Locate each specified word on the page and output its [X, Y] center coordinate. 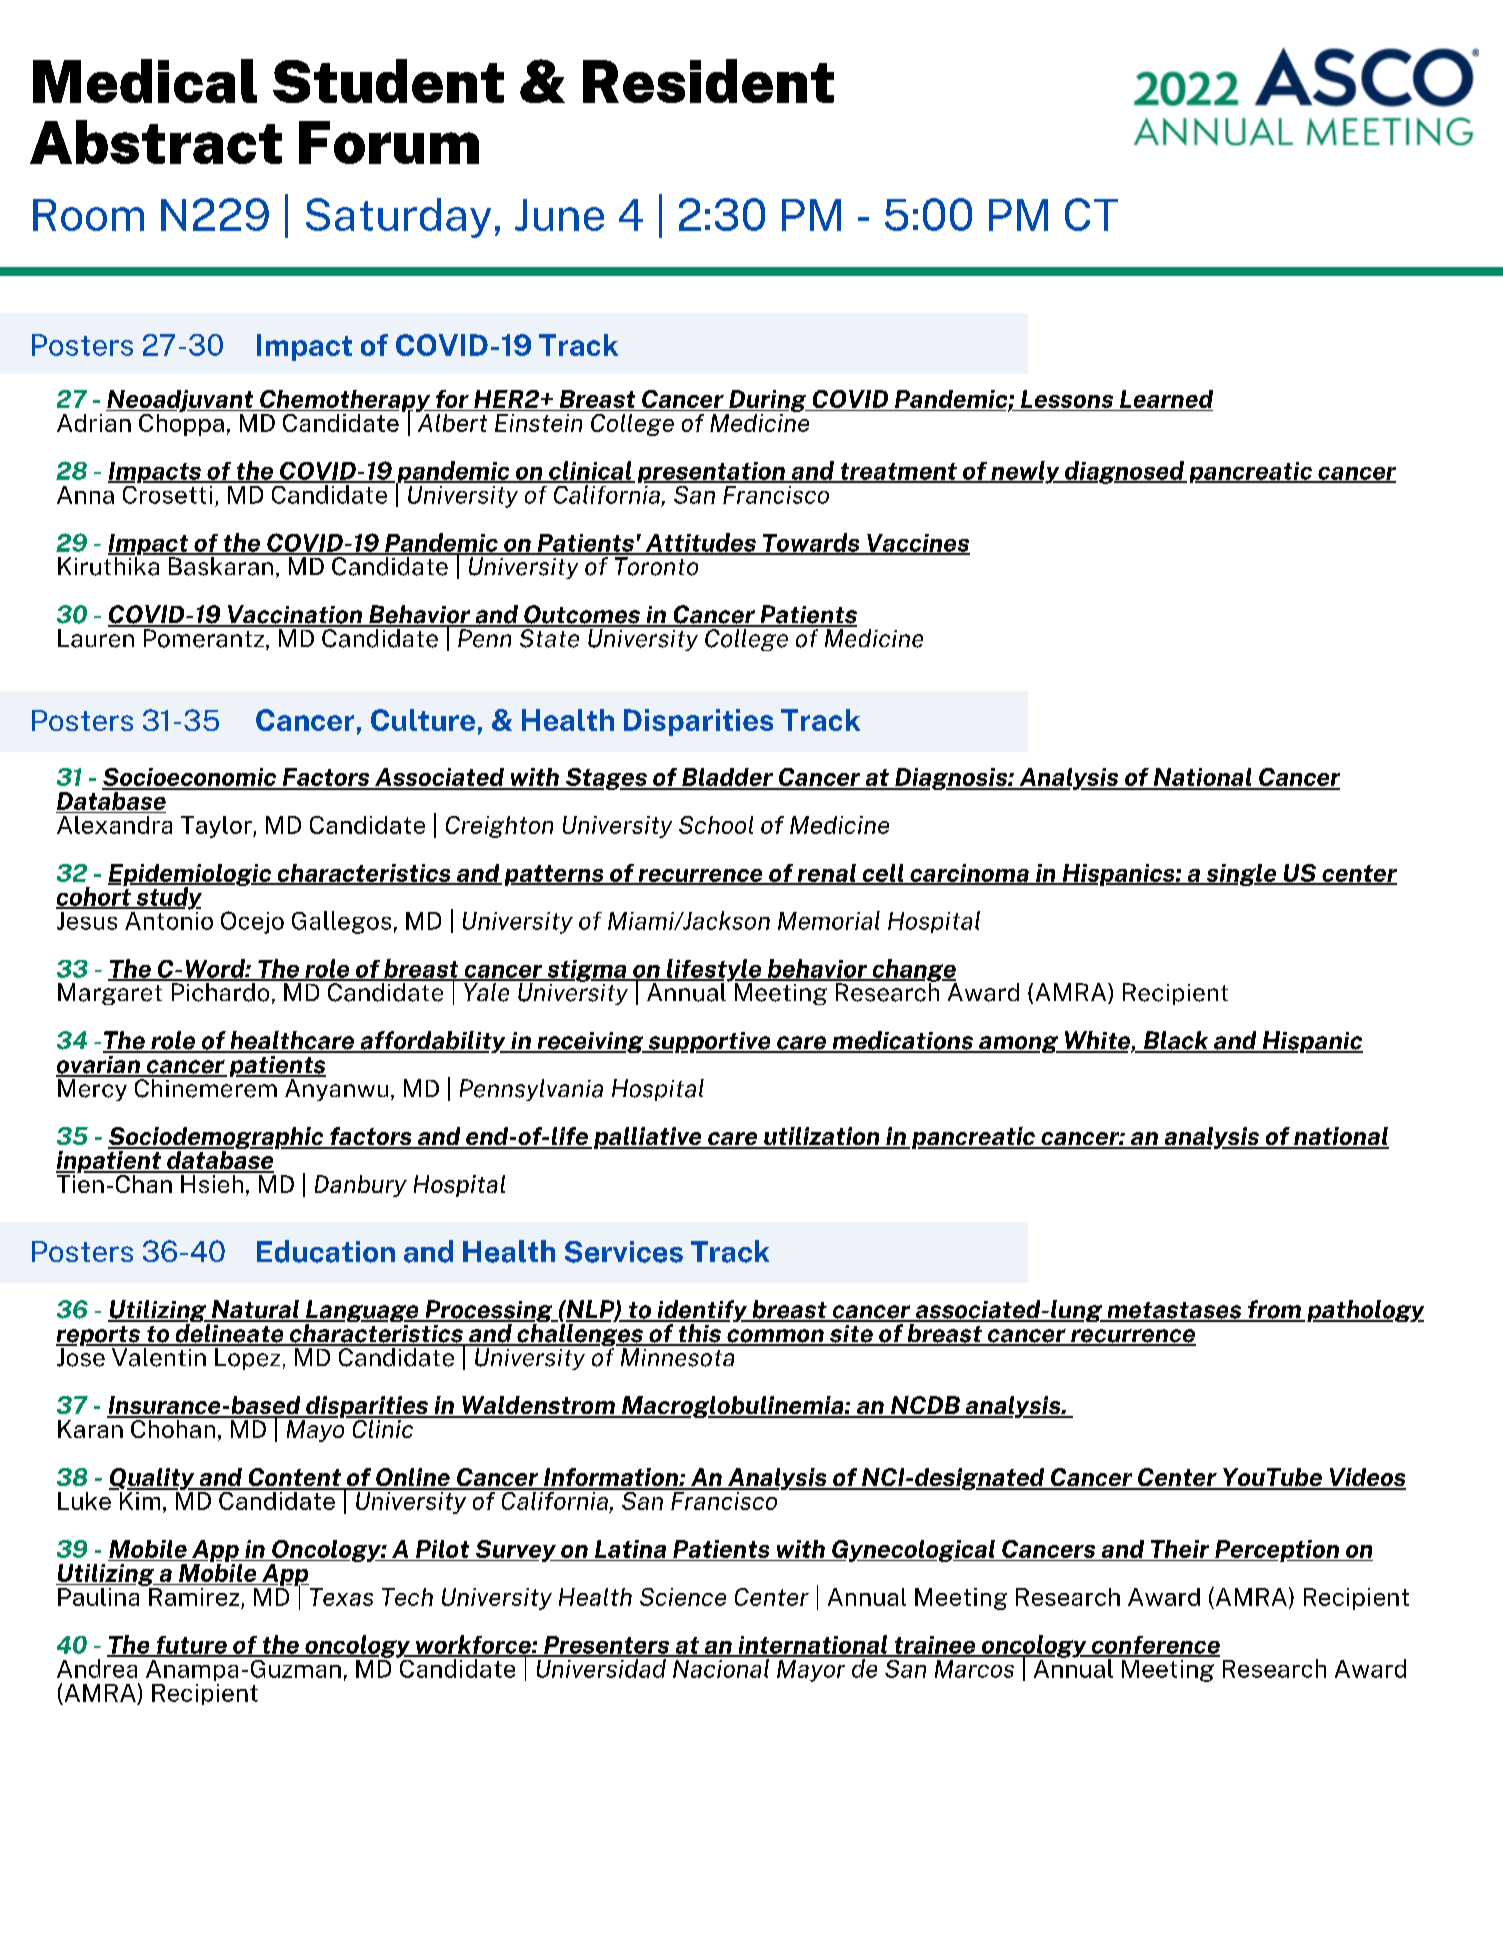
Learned [1166, 399]
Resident [708, 81]
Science [683, 1597]
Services [624, 1252]
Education [326, 1251]
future [191, 1646]
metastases [1174, 1311]
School [716, 825]
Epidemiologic [191, 876]
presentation [712, 472]
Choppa [181, 423]
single [1241, 875]
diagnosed [1124, 472]
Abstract [156, 142]
